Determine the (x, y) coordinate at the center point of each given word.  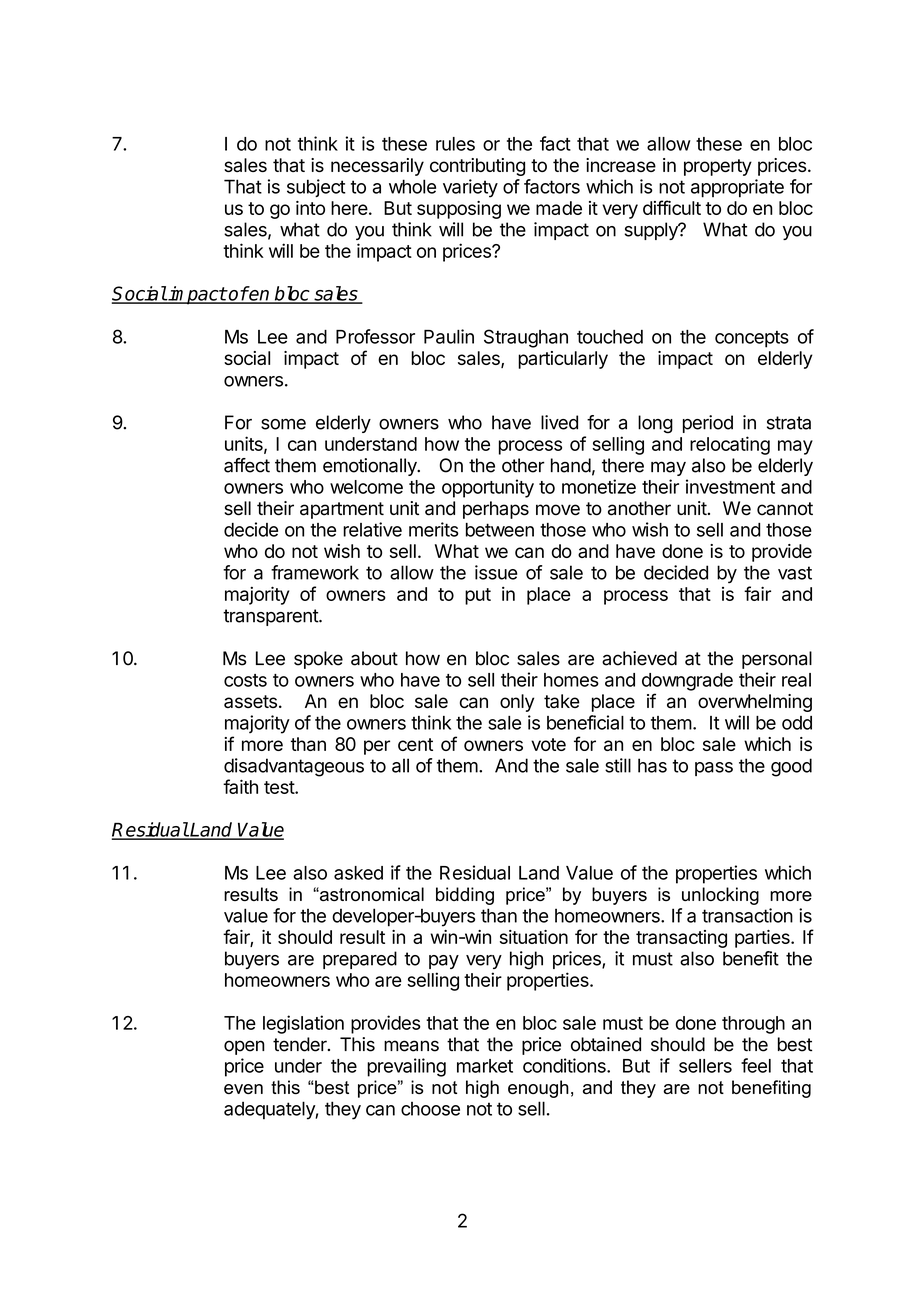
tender (301, 1044)
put (478, 596)
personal (777, 660)
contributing (477, 167)
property (718, 167)
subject (316, 188)
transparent (271, 617)
